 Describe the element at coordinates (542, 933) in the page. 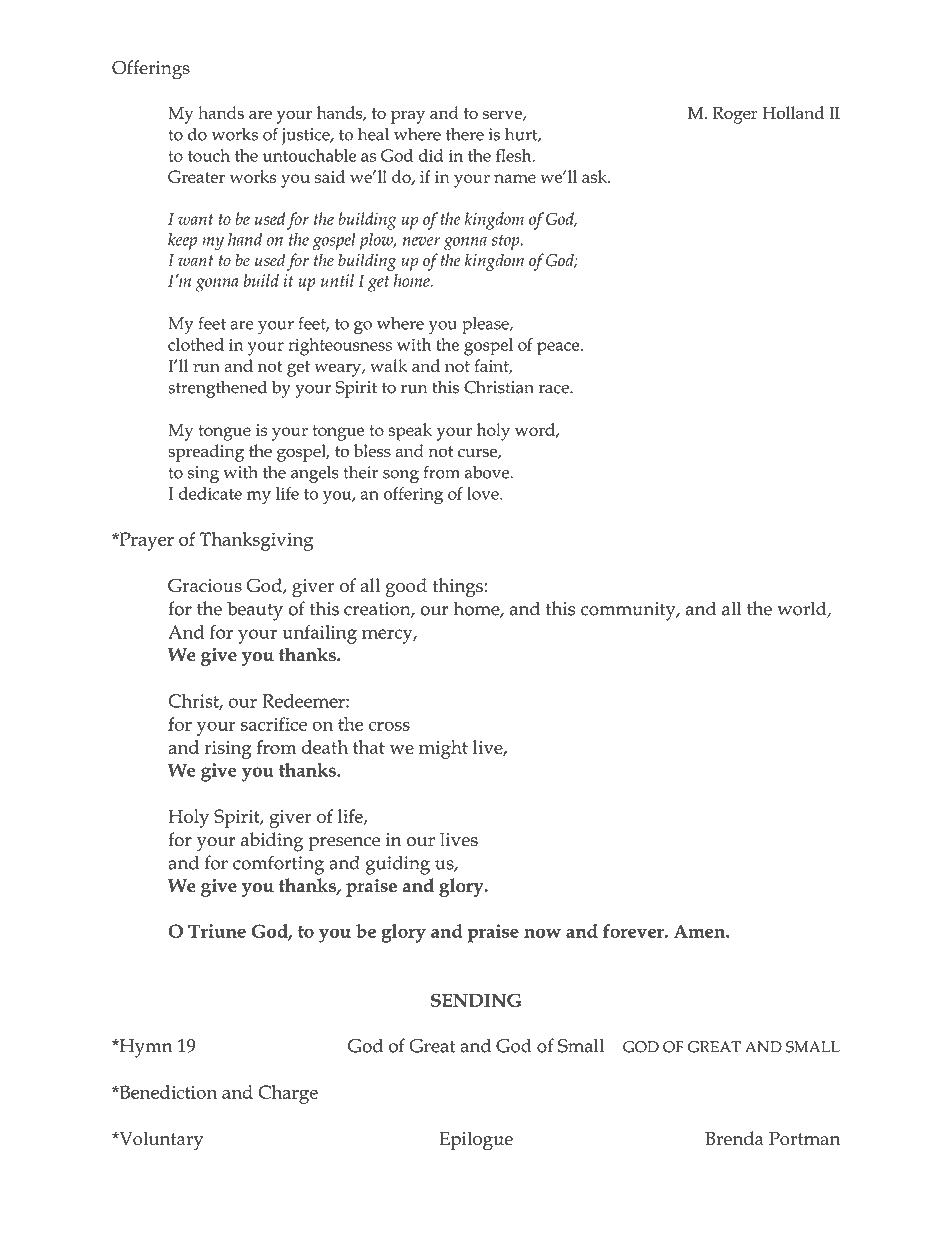

I see `now` at that location.
